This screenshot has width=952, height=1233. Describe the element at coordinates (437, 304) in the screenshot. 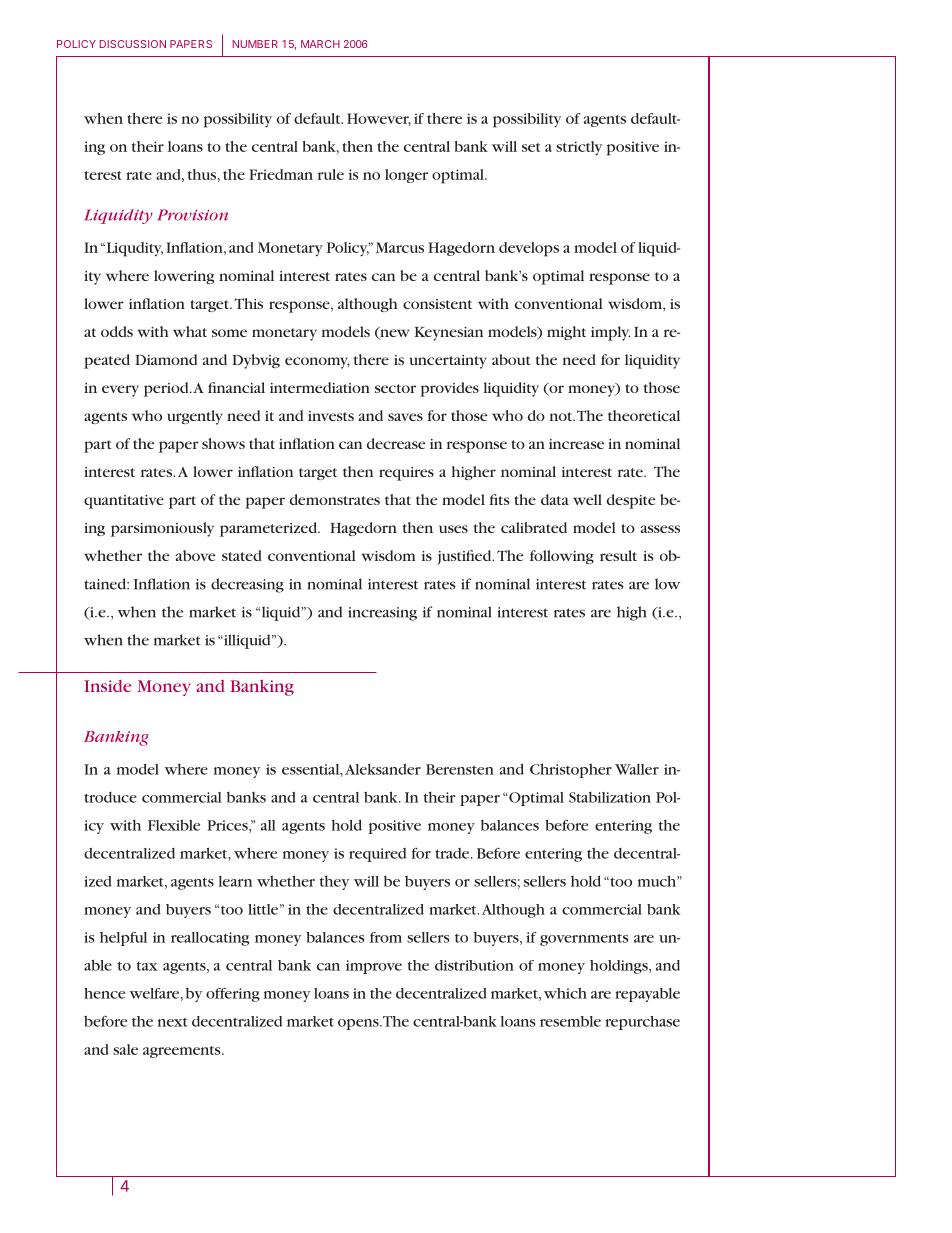

I see `consistent` at that location.
